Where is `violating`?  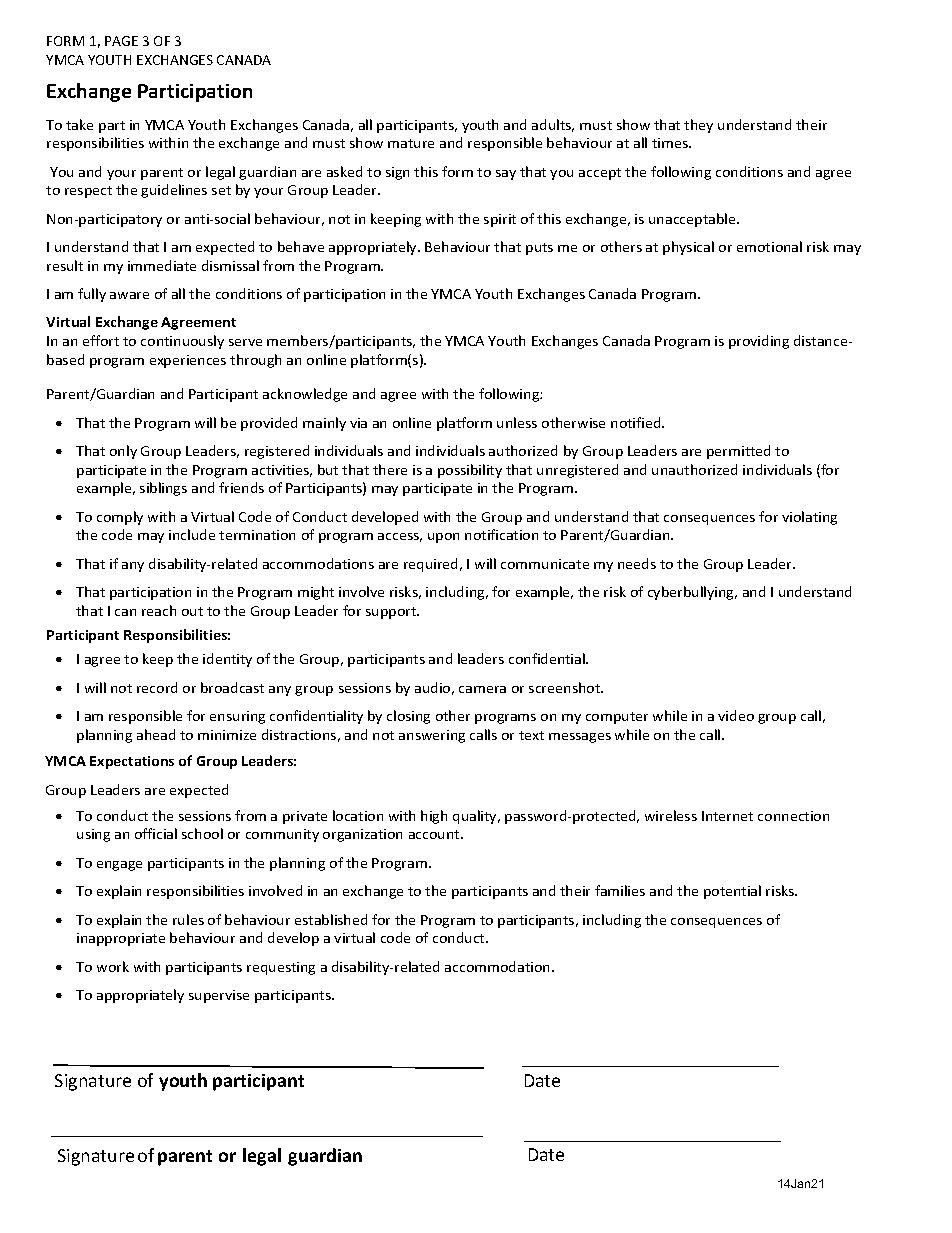
violating is located at coordinates (809, 518).
